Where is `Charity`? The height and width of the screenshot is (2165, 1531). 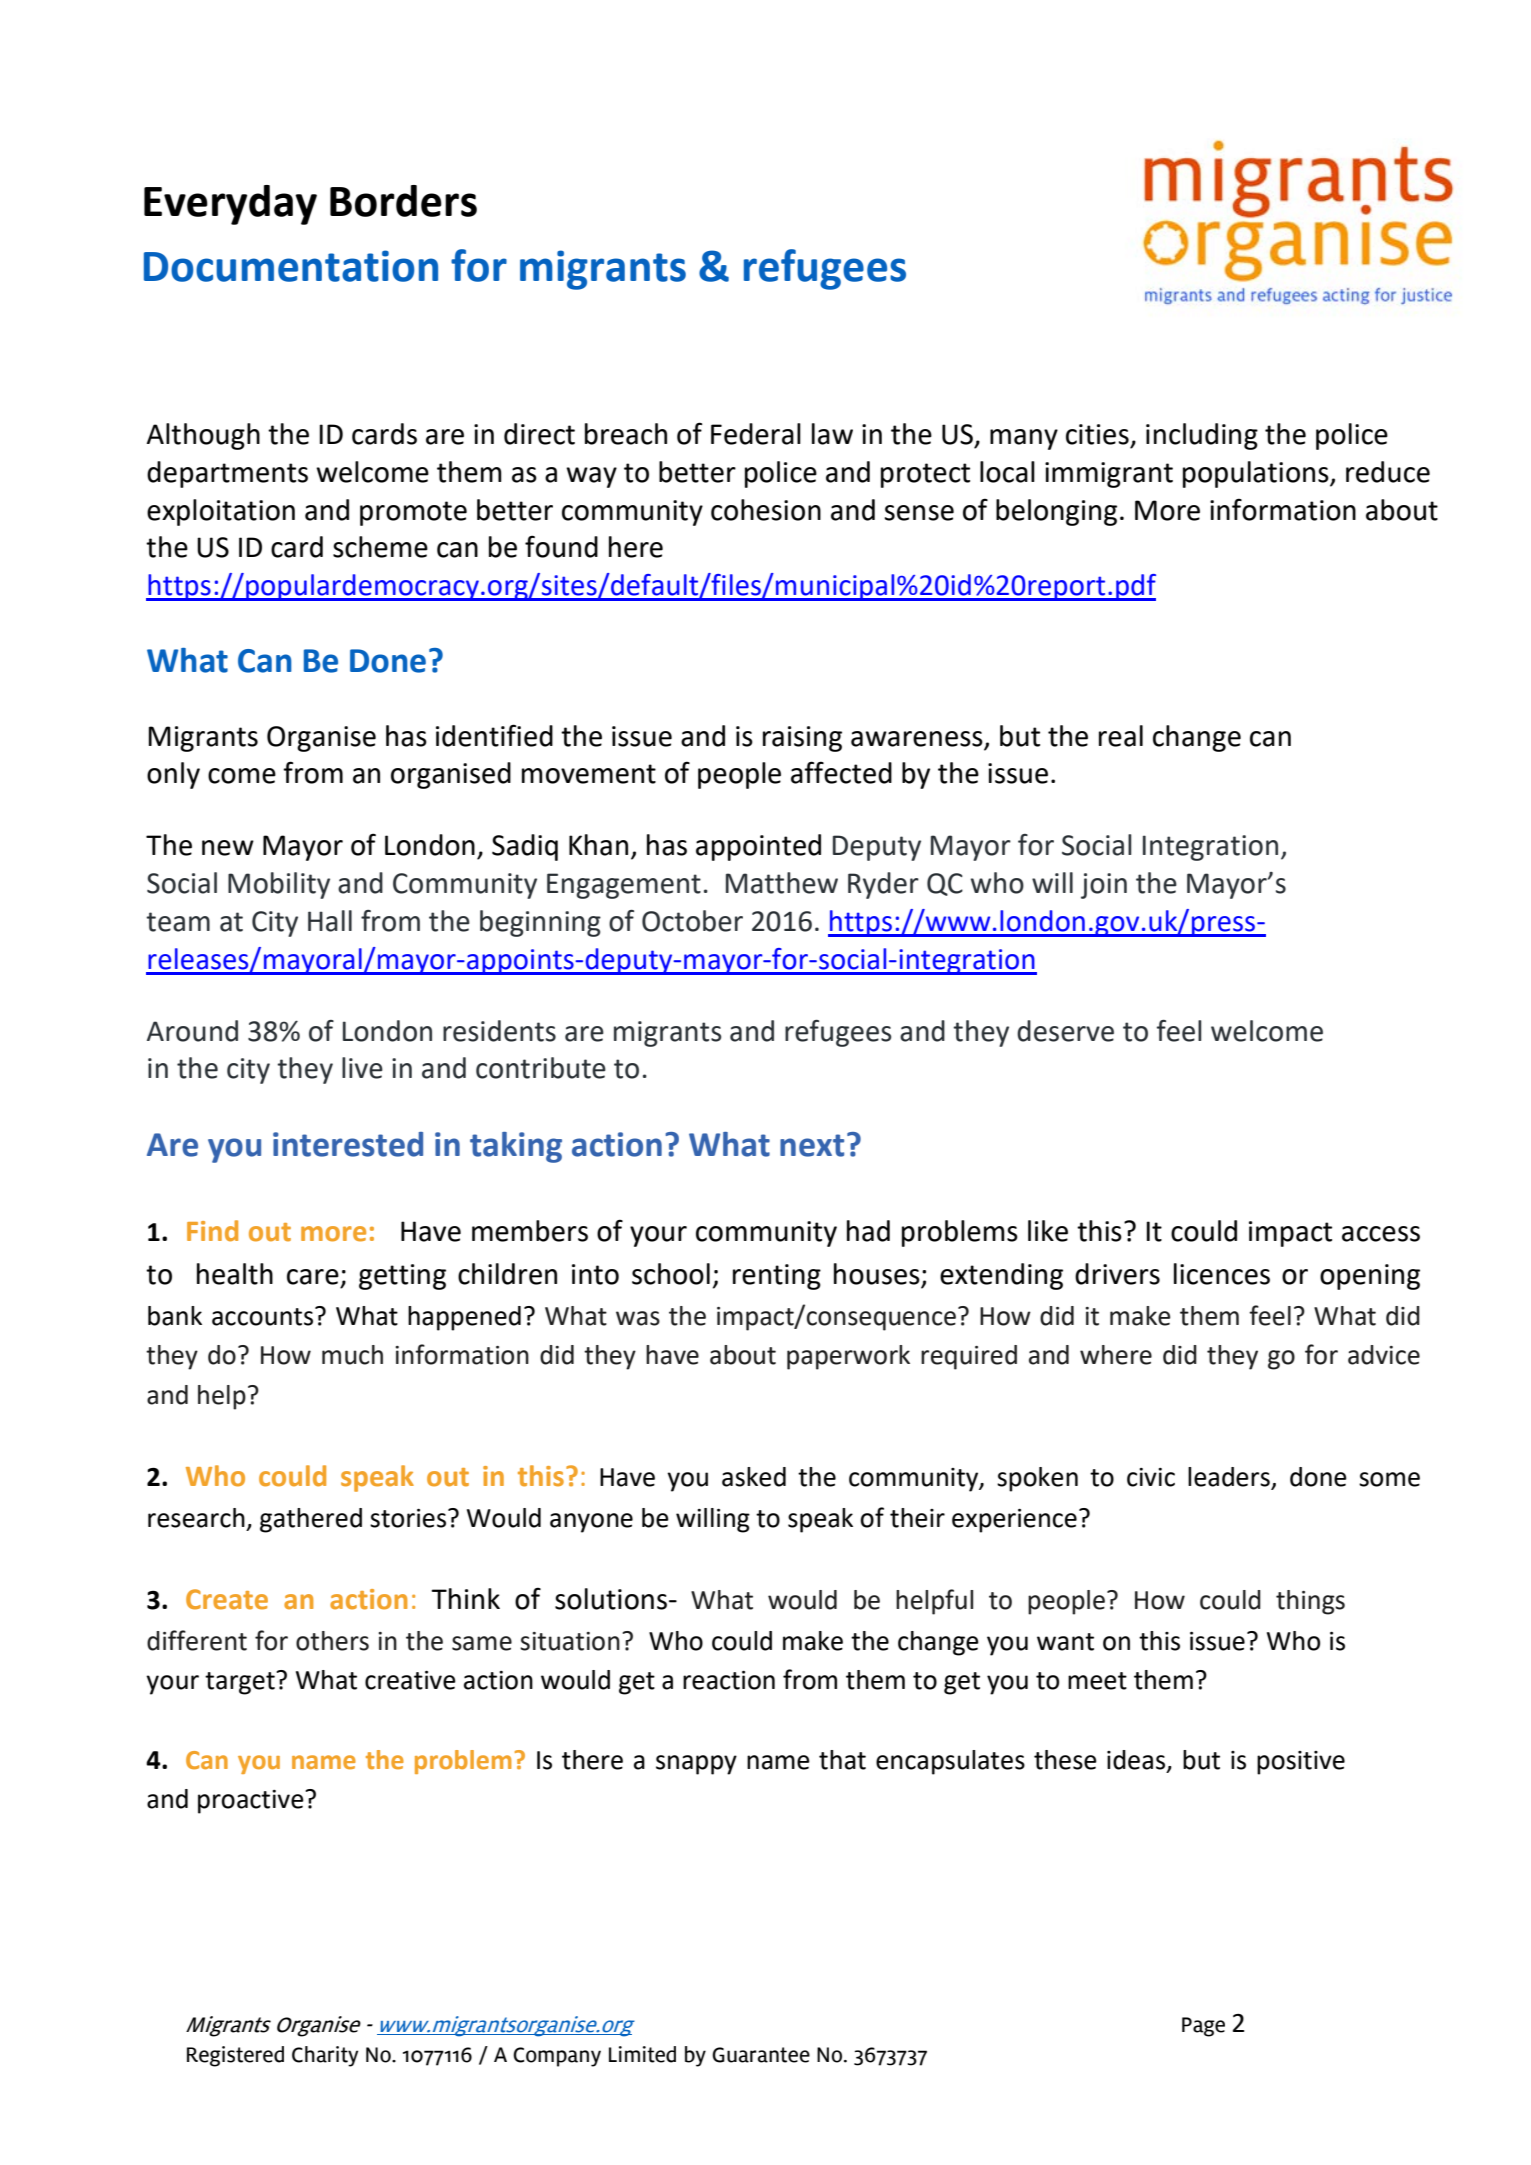
Charity is located at coordinates (325, 2056).
